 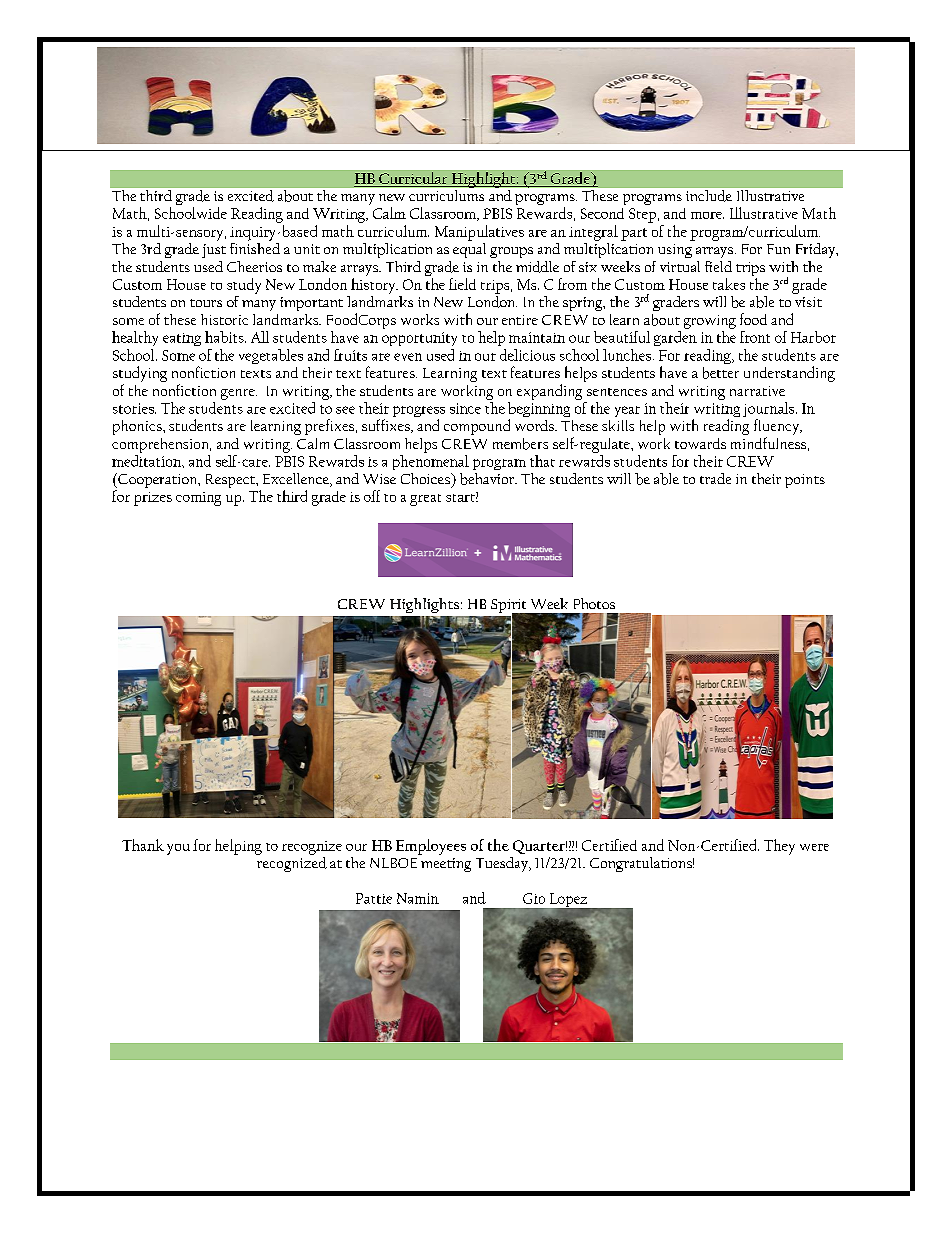 I want to click on Employees, so click(x=431, y=847).
